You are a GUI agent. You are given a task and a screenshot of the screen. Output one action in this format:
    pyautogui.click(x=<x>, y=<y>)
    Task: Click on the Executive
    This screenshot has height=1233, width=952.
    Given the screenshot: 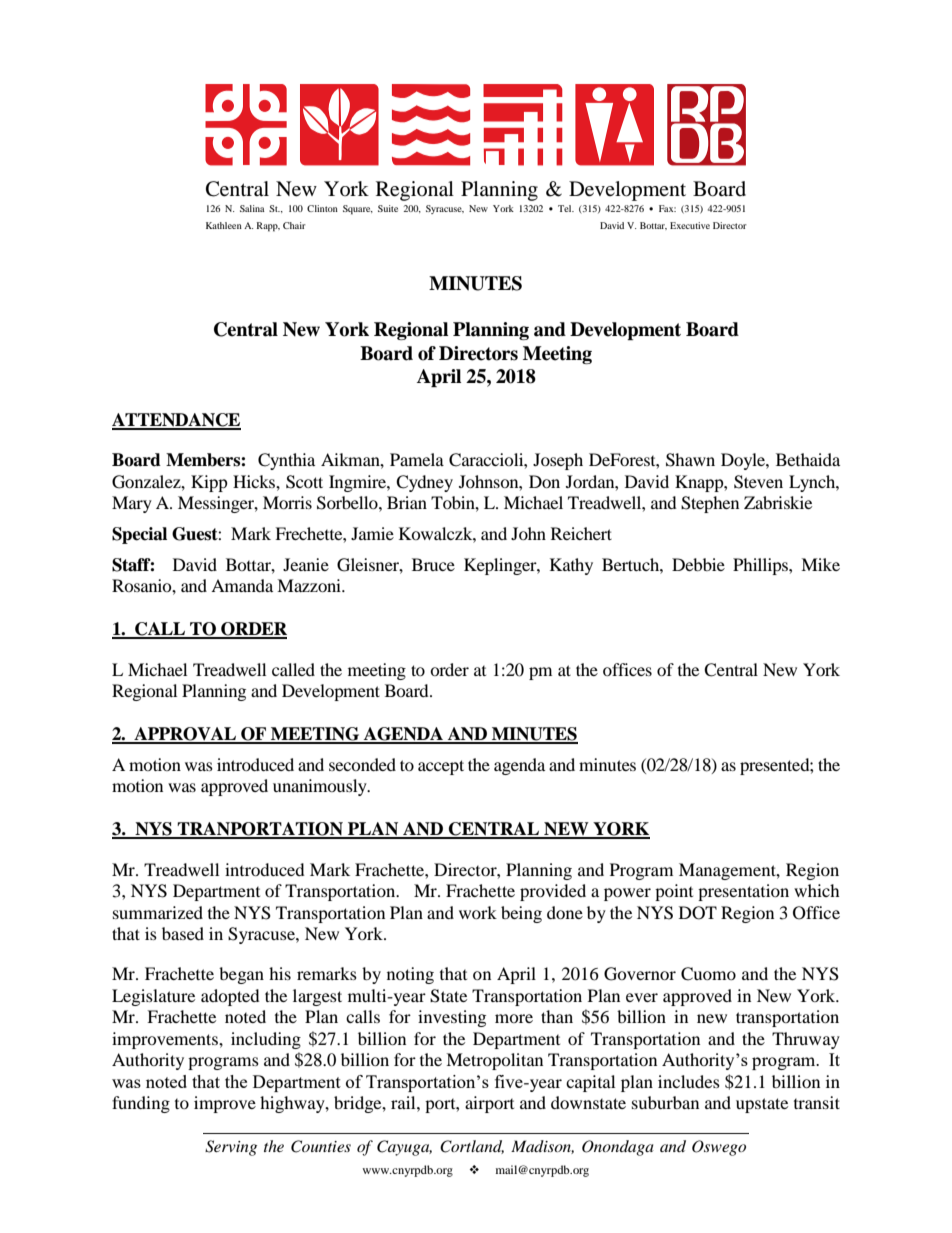 What is the action you would take?
    pyautogui.click(x=690, y=225)
